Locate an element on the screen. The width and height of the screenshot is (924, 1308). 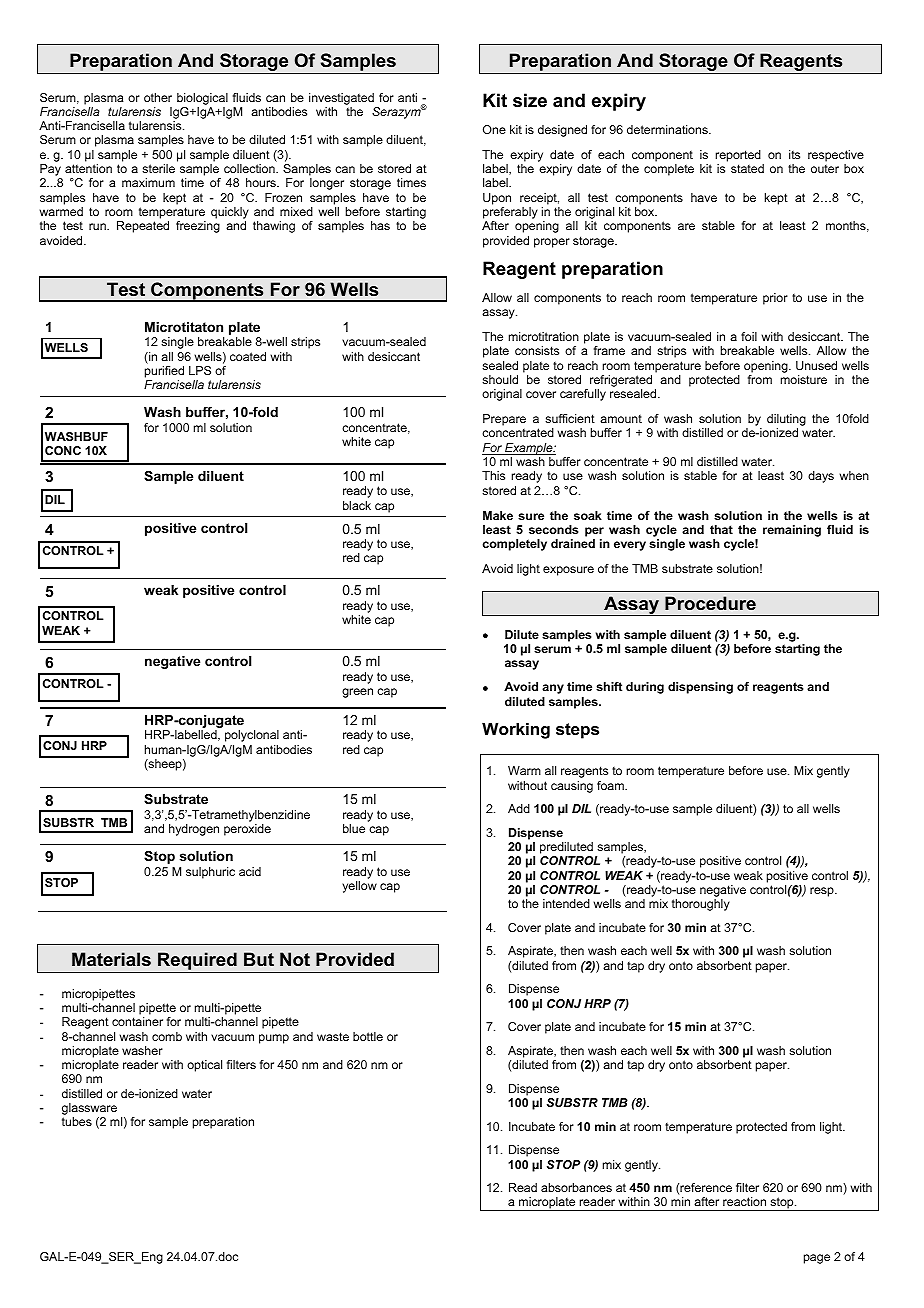
yellow is located at coordinates (359, 887).
